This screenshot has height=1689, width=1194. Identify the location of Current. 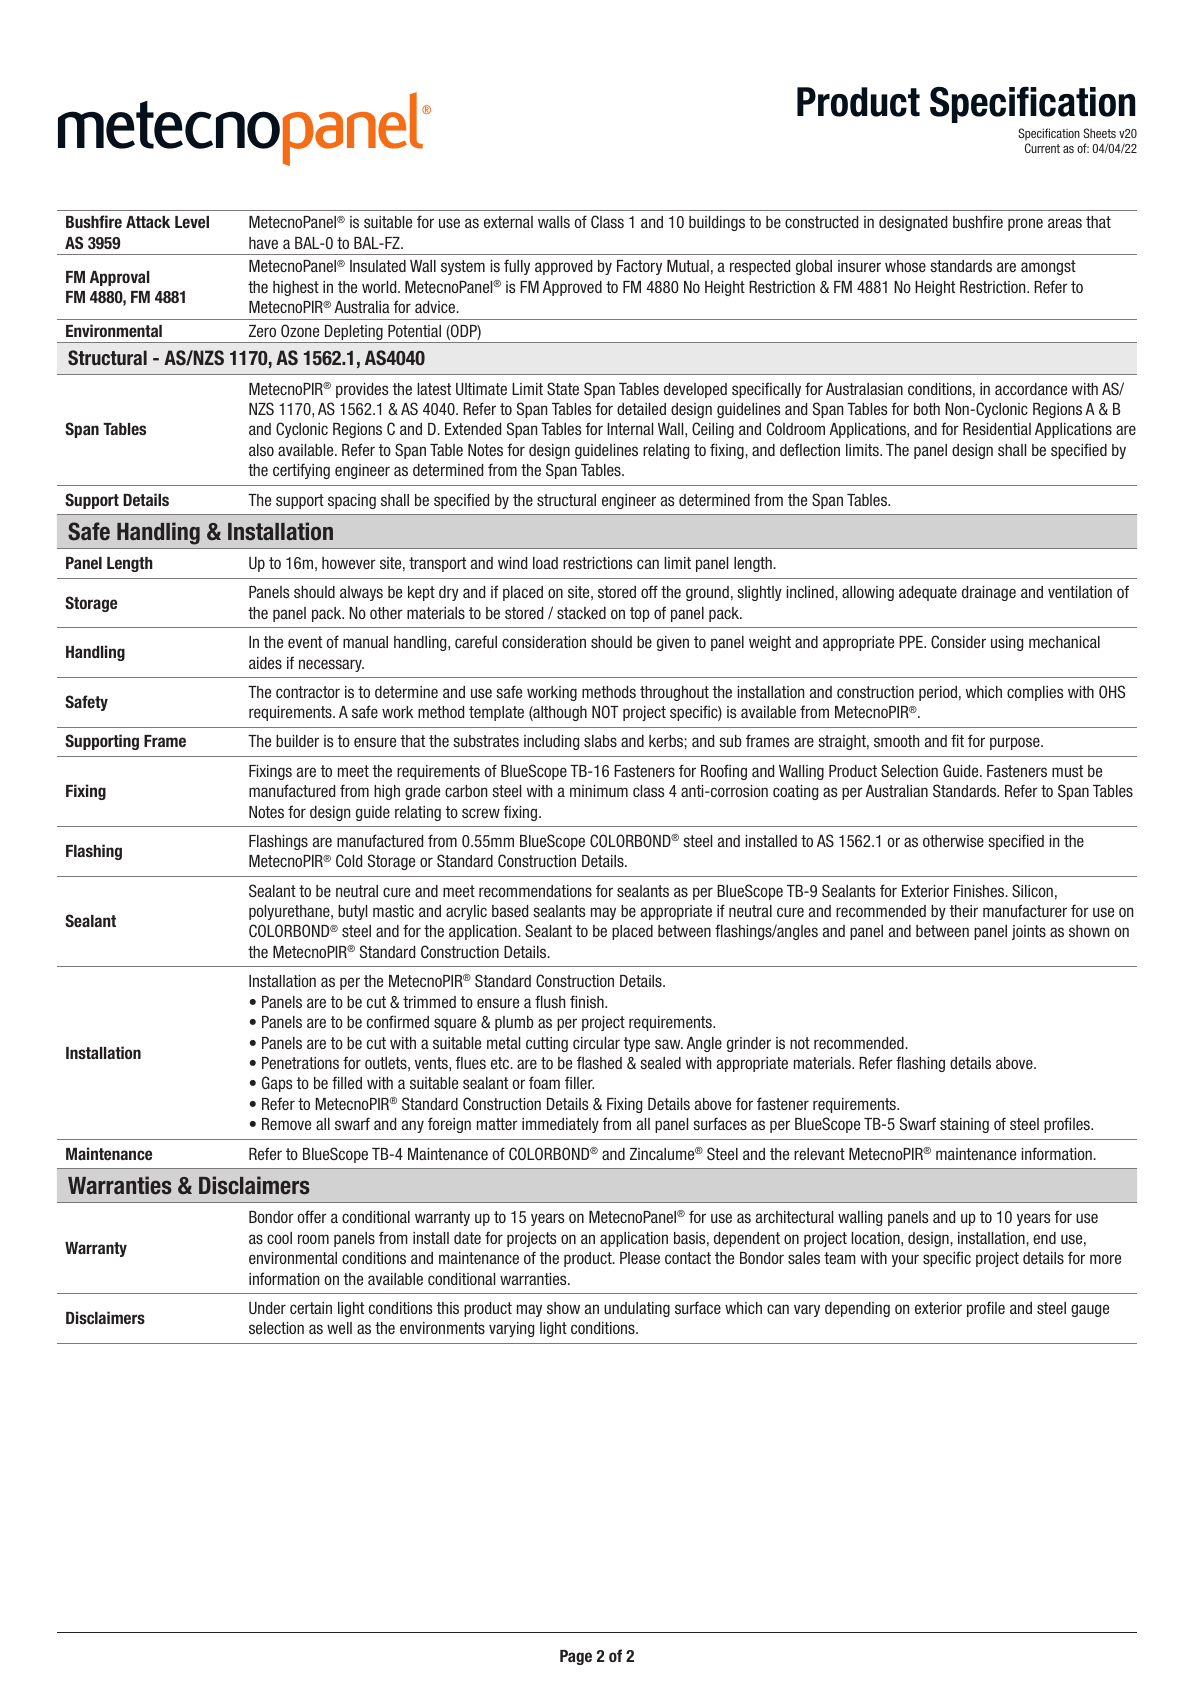
(1042, 148).
